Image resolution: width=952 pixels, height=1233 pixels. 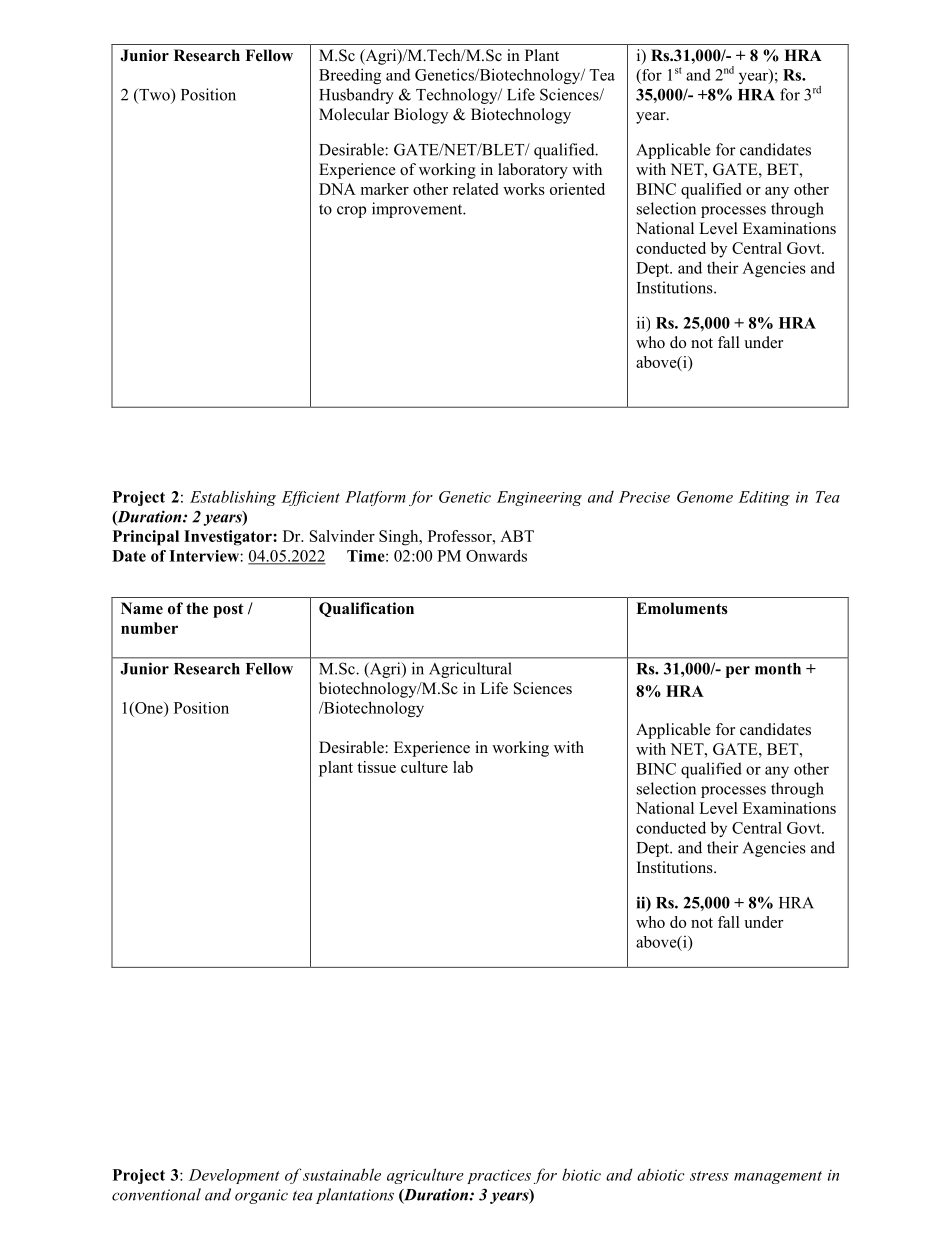 I want to click on Biology, so click(x=421, y=116).
